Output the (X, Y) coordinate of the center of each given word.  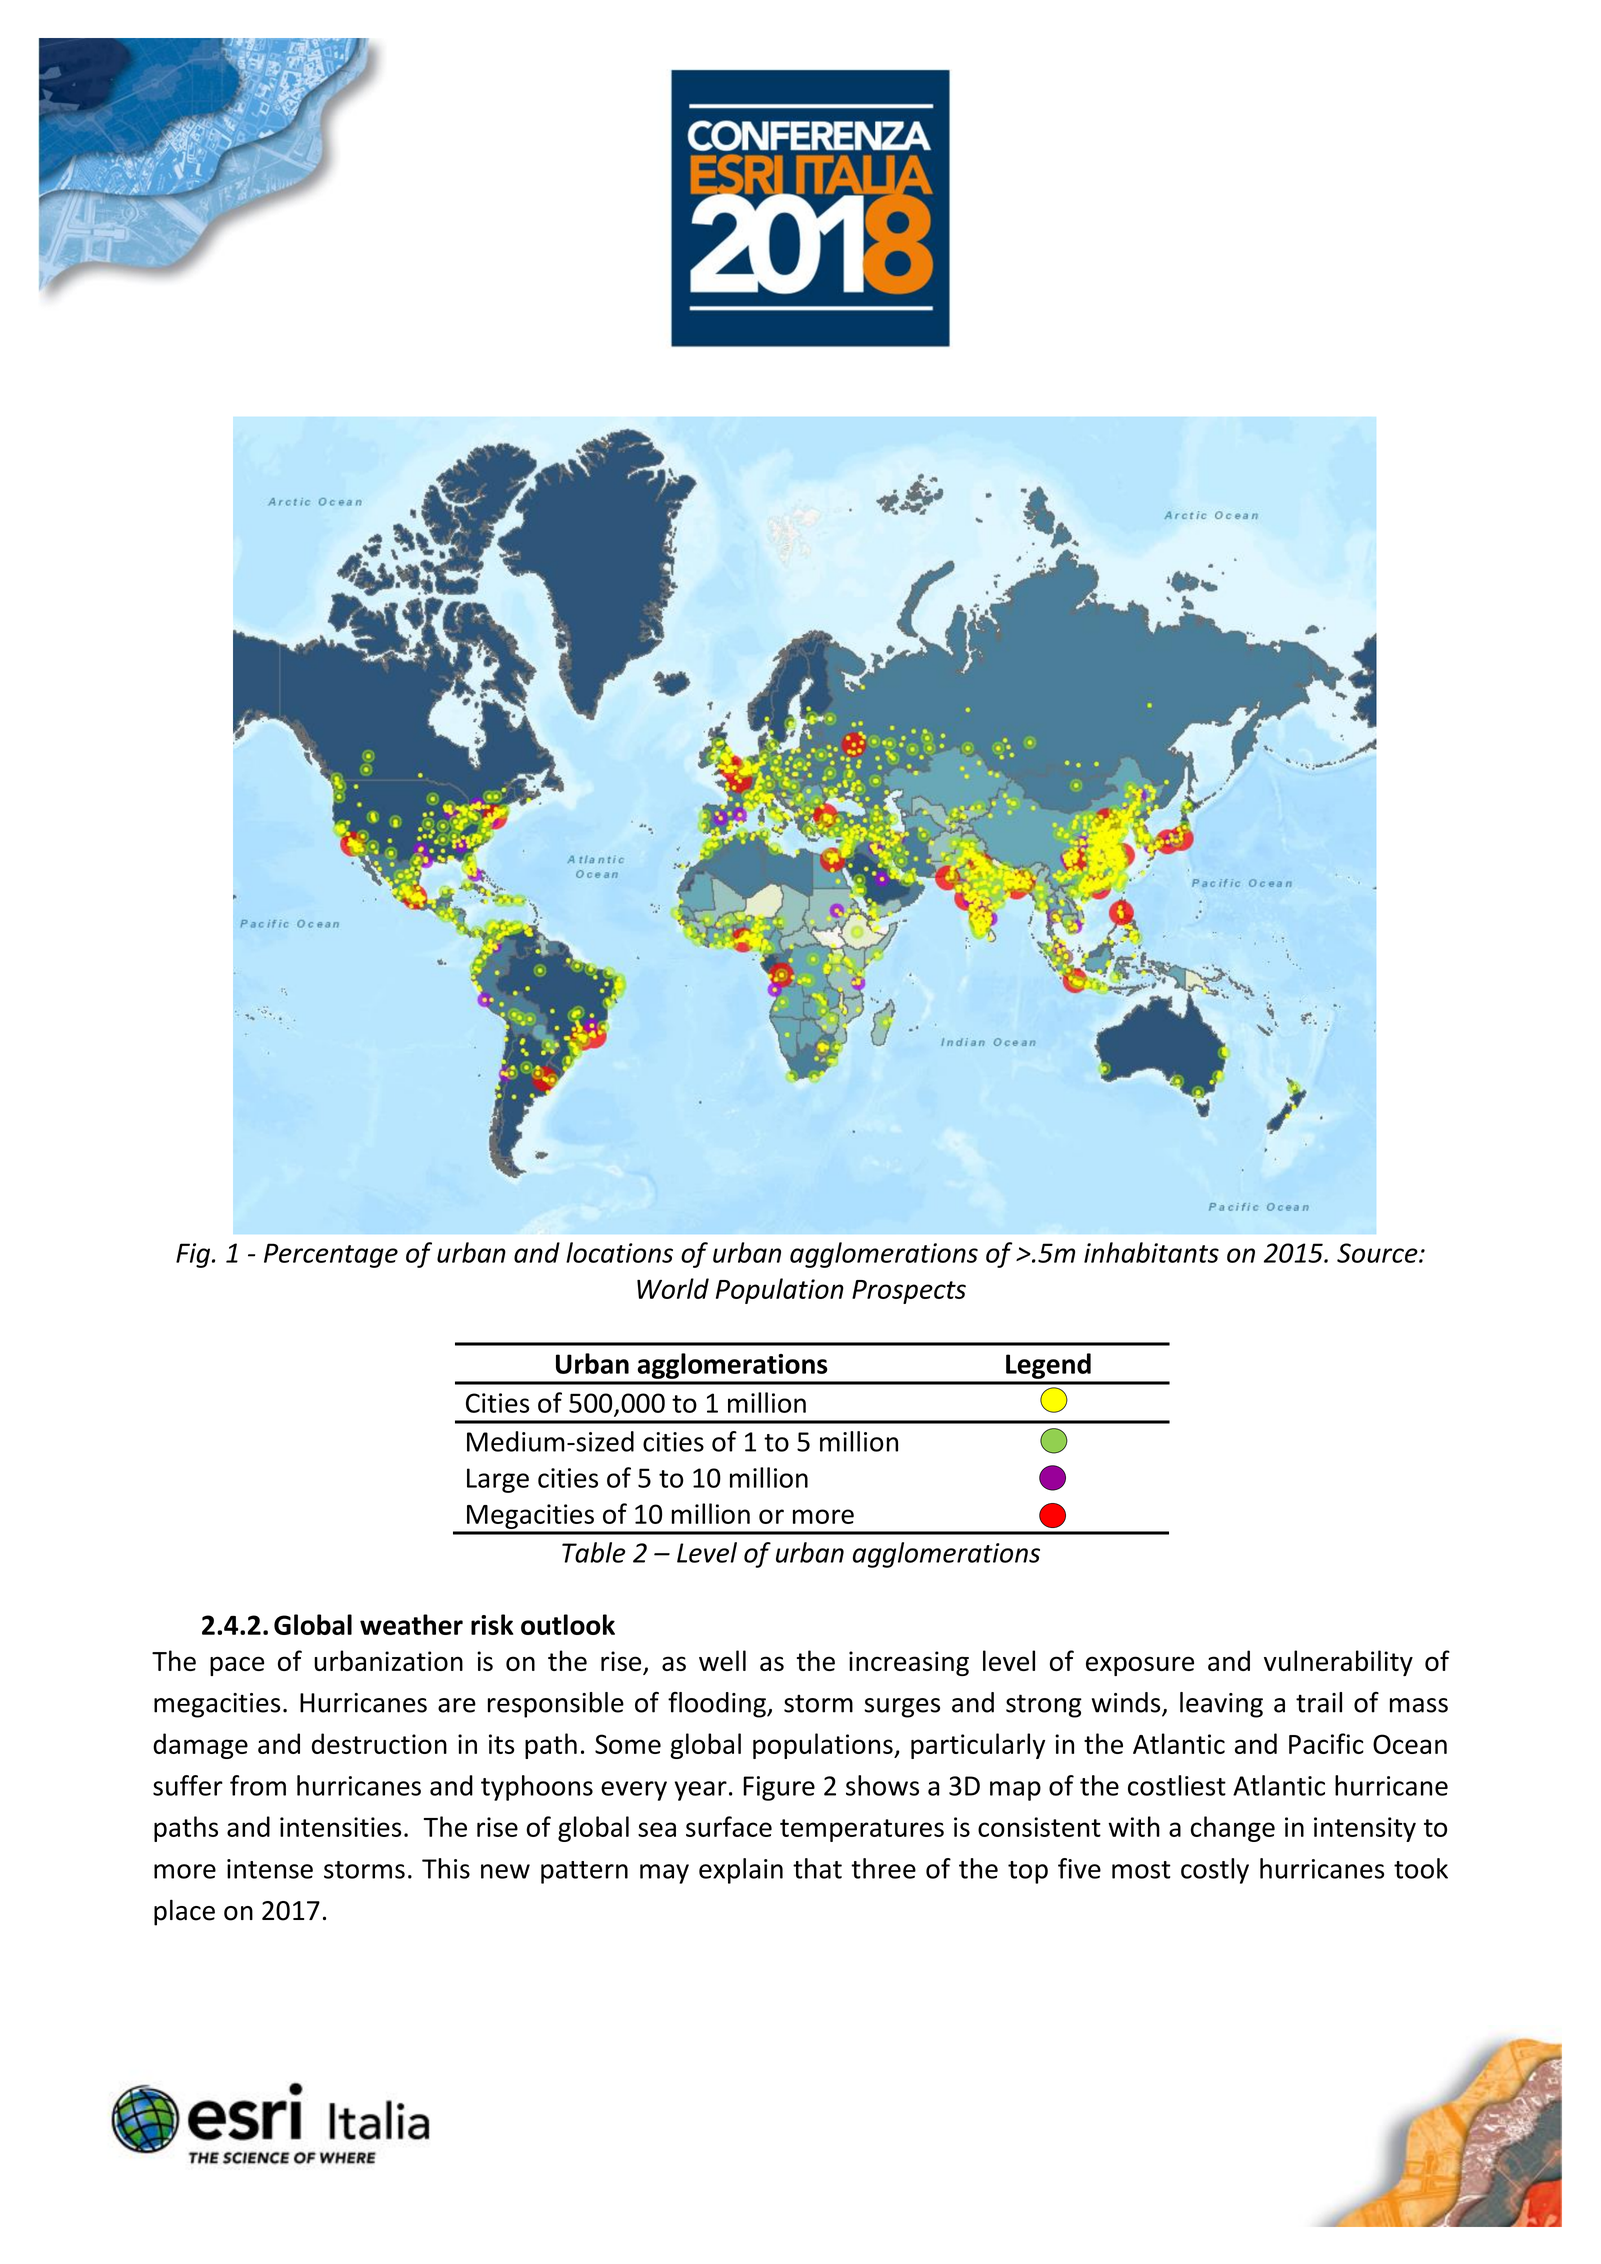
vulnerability (1338, 1663)
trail (1319, 1702)
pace (237, 1666)
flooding (718, 1705)
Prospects (909, 1292)
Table (593, 1552)
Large (498, 1480)
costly (1215, 1871)
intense (270, 1869)
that (817, 1868)
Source (1378, 1253)
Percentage (331, 1255)
